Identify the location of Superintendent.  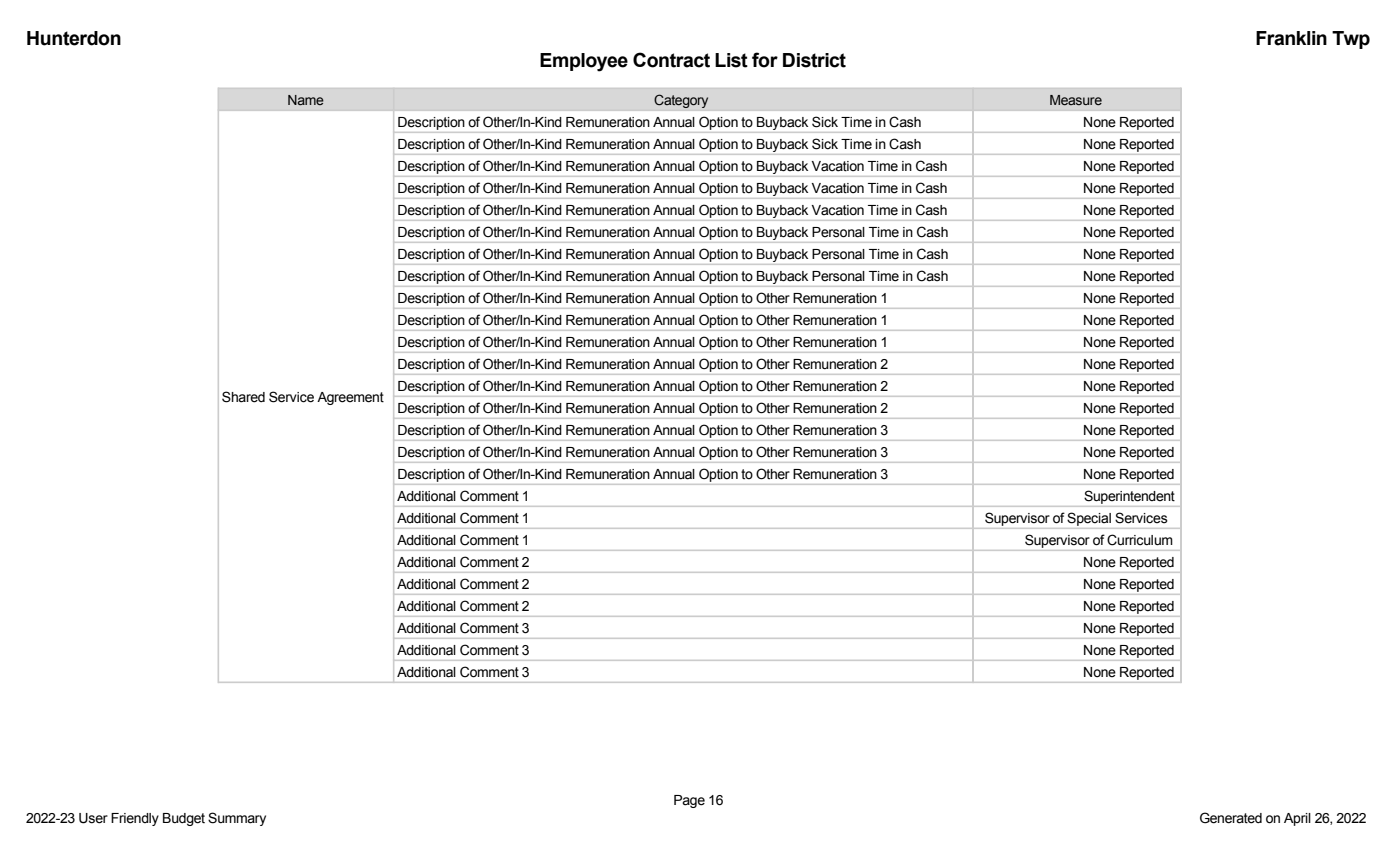
(1129, 497).
